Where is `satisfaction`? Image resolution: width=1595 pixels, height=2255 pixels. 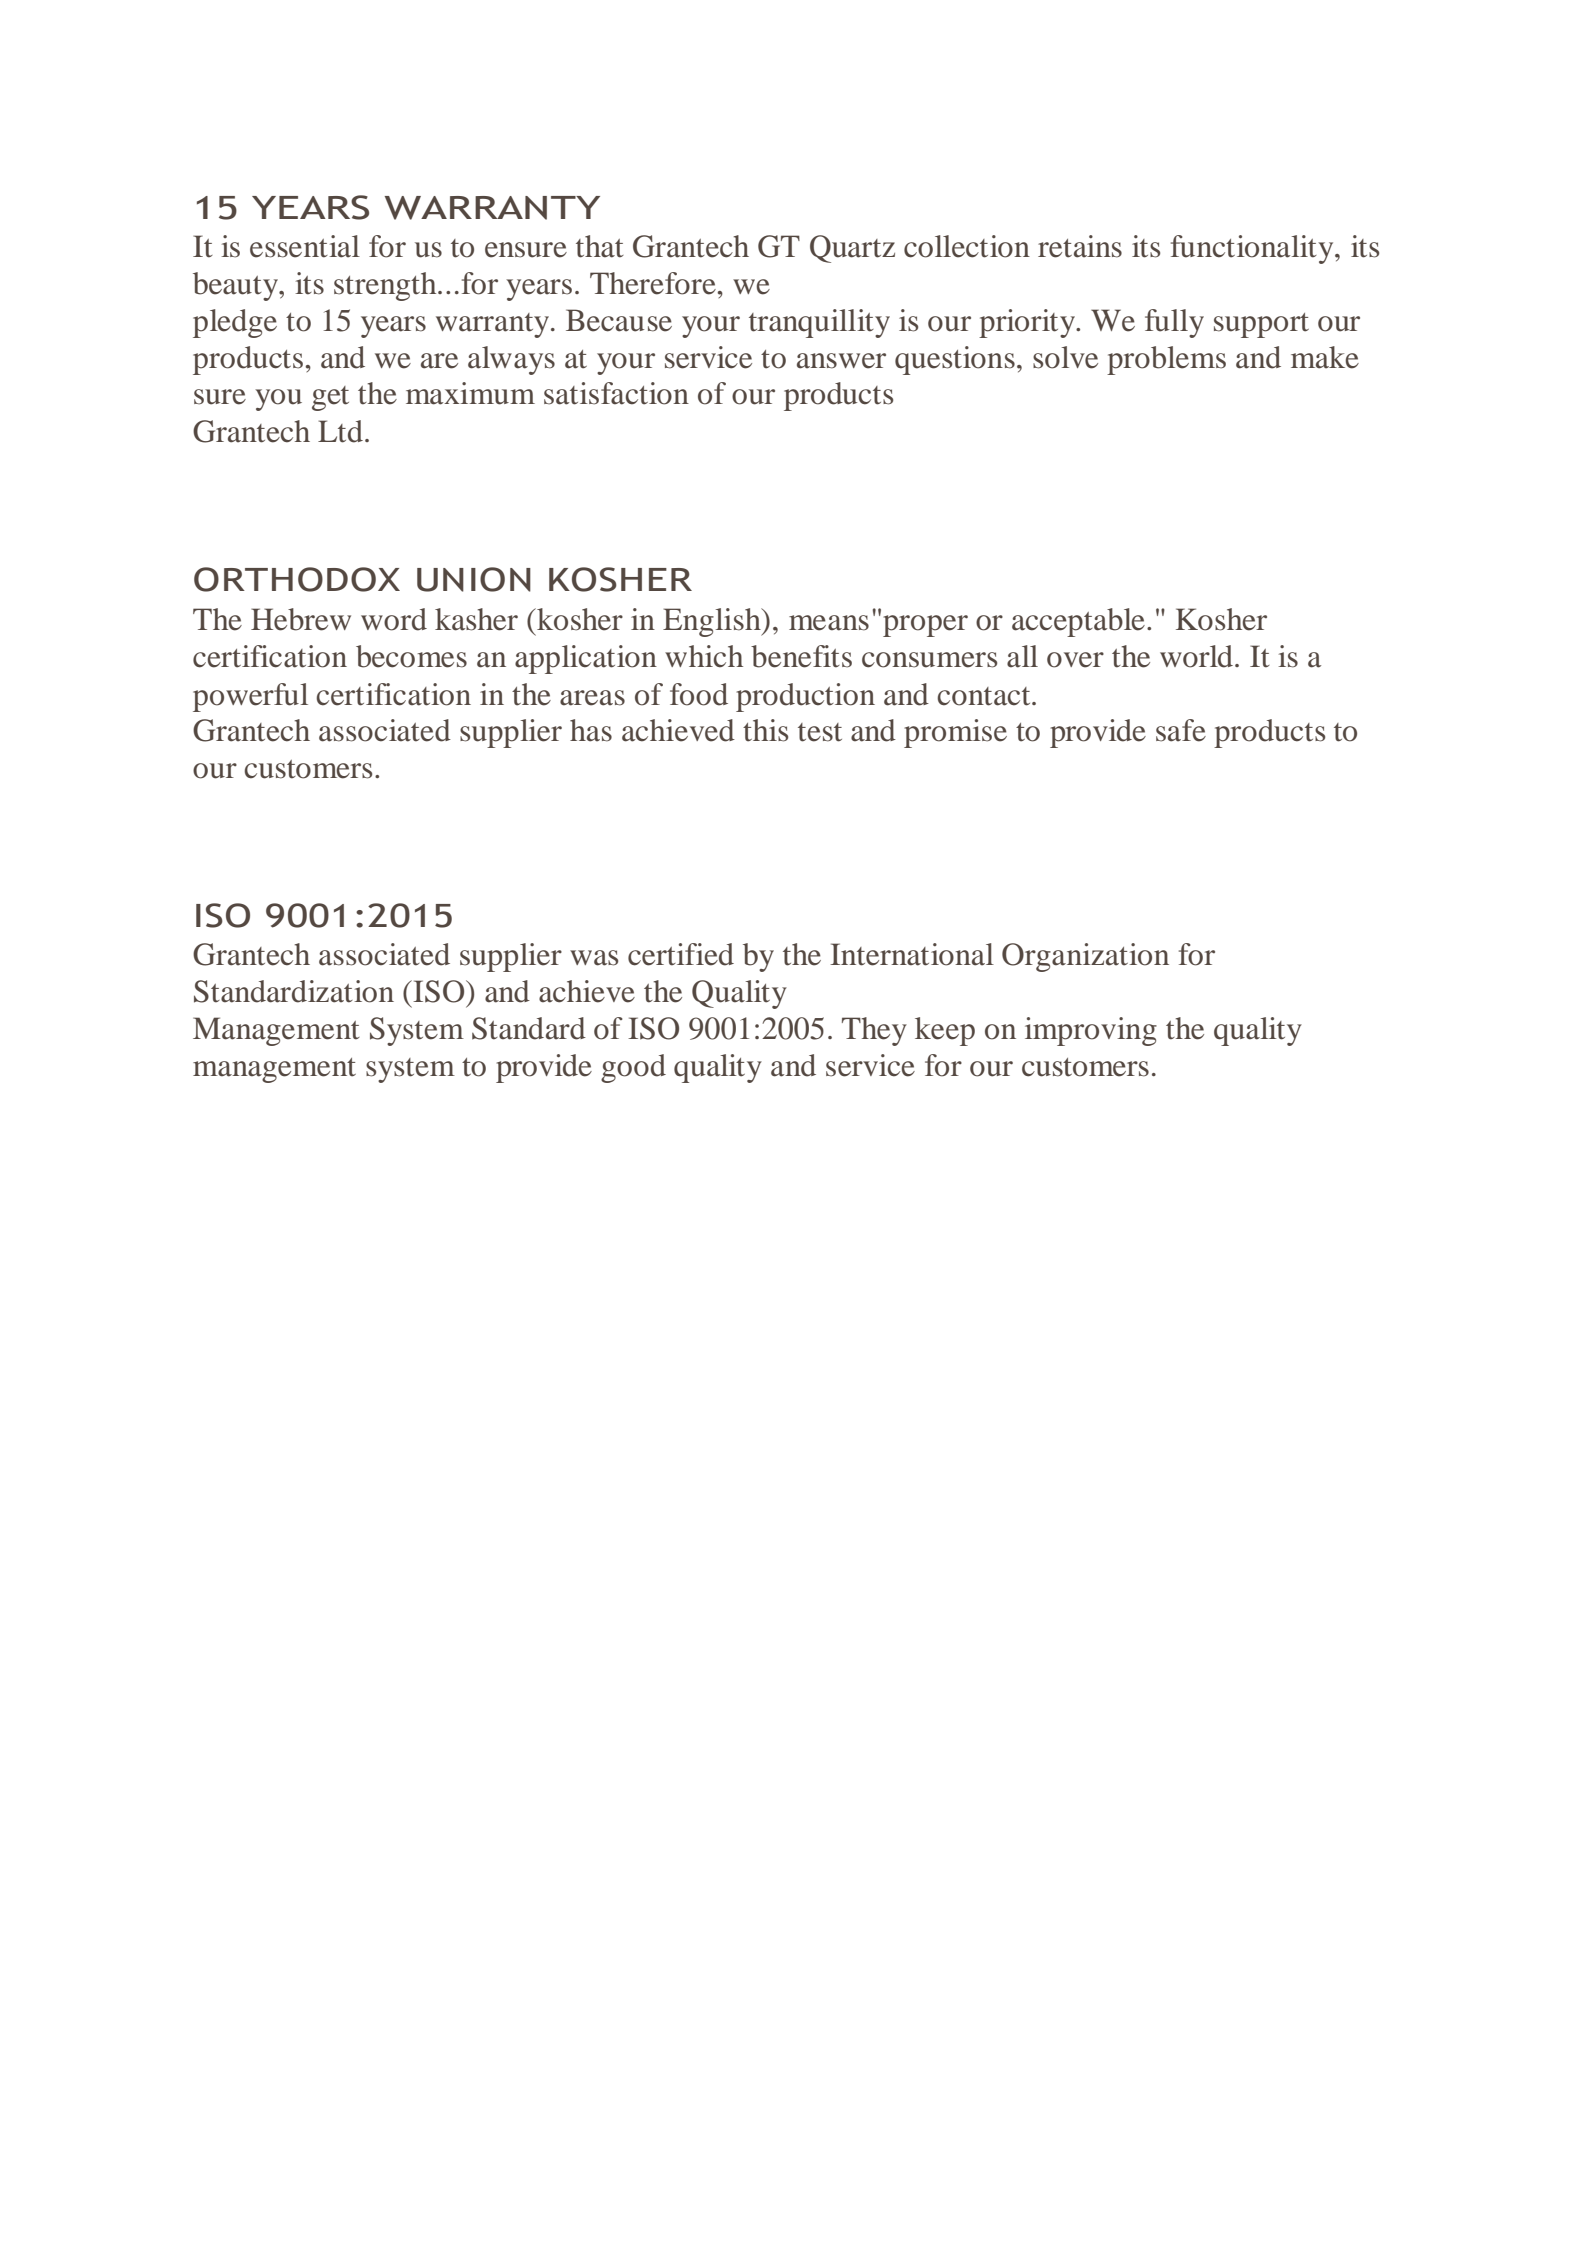
satisfaction is located at coordinates (616, 393).
